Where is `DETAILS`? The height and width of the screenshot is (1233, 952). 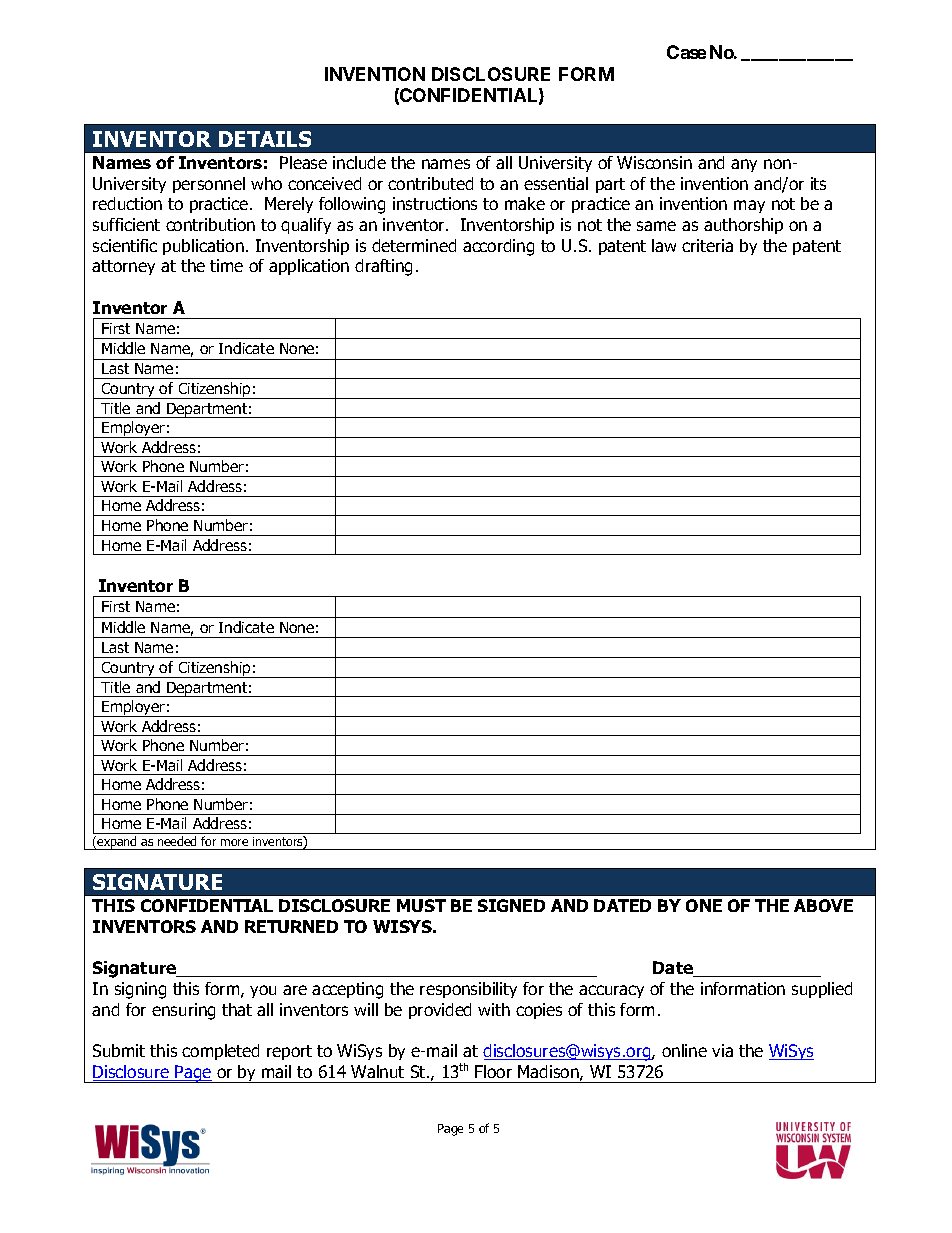 DETAILS is located at coordinates (265, 139).
